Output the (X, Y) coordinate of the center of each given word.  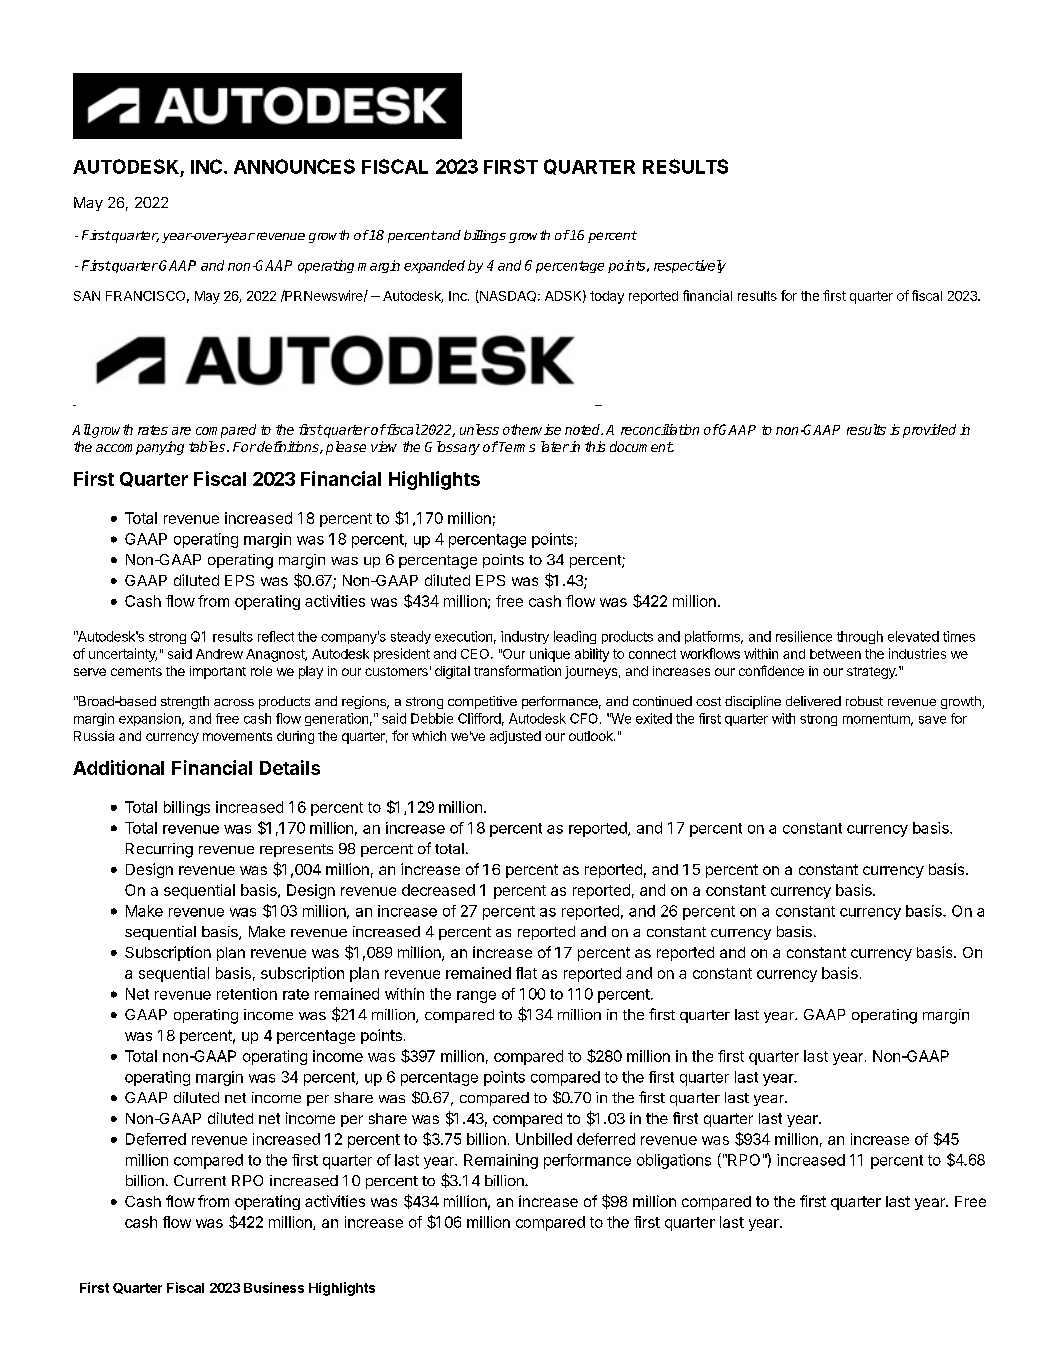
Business (274, 1287)
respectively (690, 266)
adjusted (515, 737)
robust (864, 701)
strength (185, 702)
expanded (434, 266)
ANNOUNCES (294, 166)
